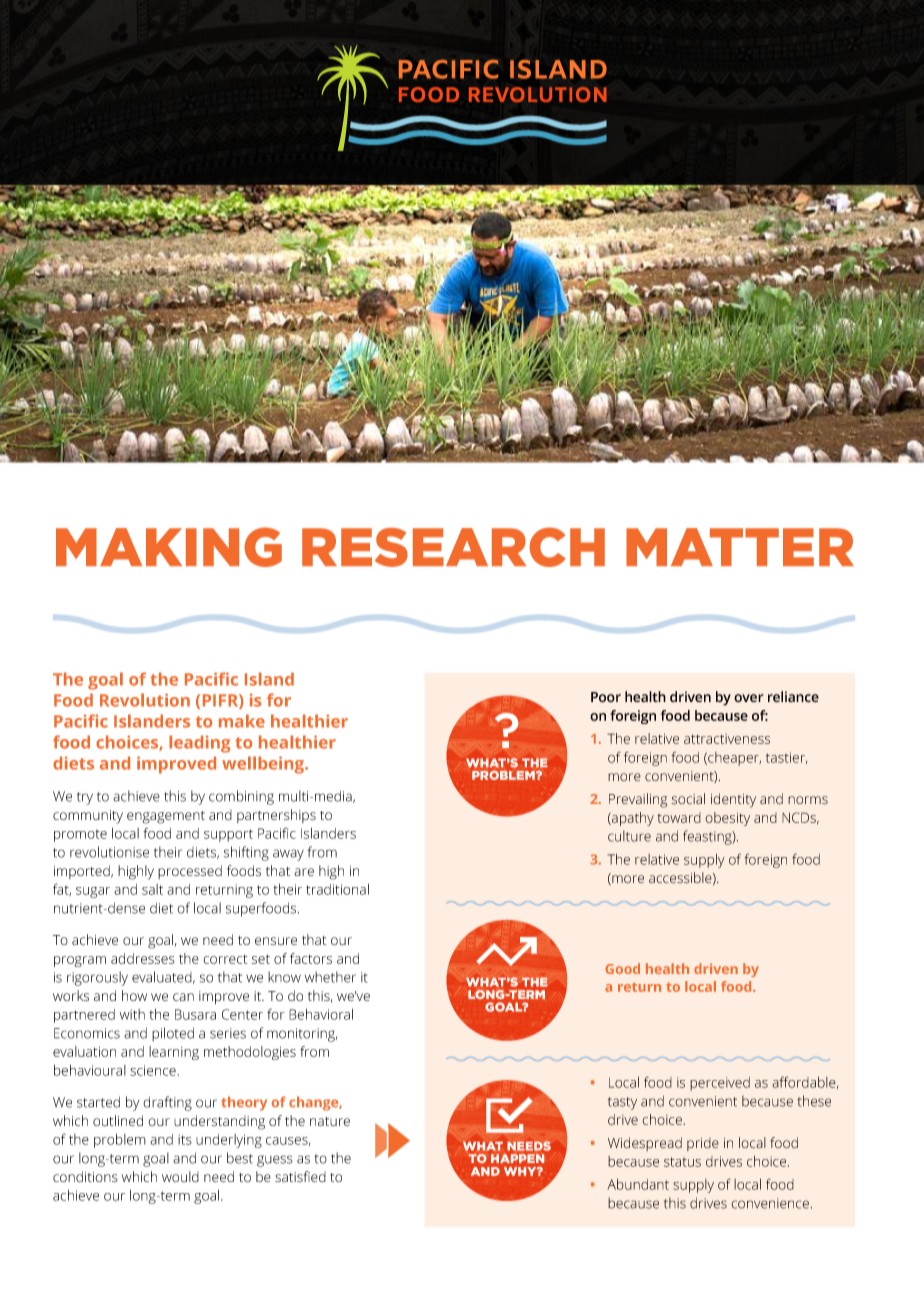 Image resolution: width=924 pixels, height=1308 pixels. I want to click on would, so click(180, 1176).
